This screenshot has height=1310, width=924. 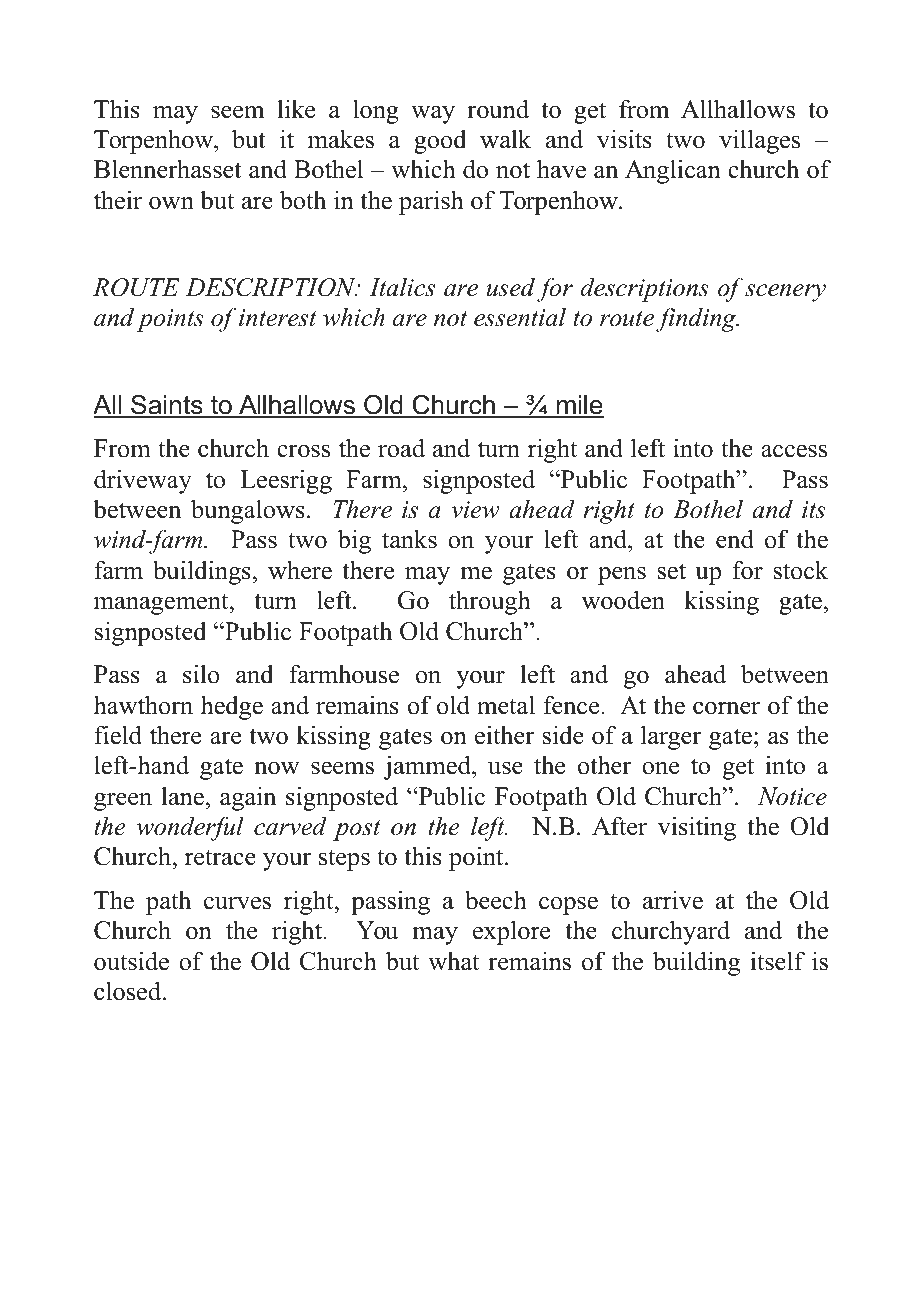 I want to click on what, so click(x=453, y=961).
